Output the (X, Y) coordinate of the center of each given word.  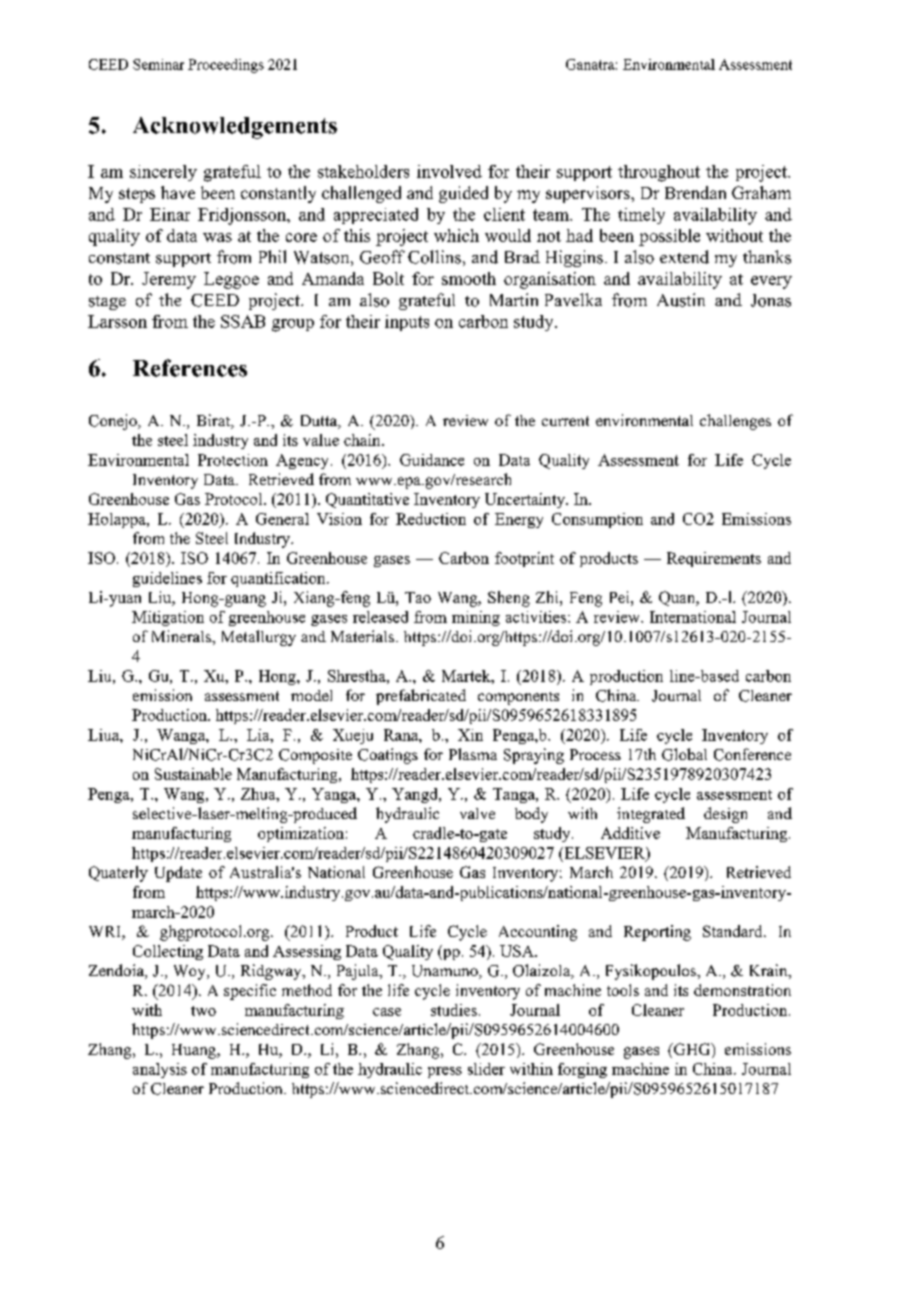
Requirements (714, 559)
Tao (418, 597)
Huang (195, 1051)
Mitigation (168, 618)
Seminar (158, 64)
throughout (659, 173)
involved (449, 171)
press (445, 1072)
